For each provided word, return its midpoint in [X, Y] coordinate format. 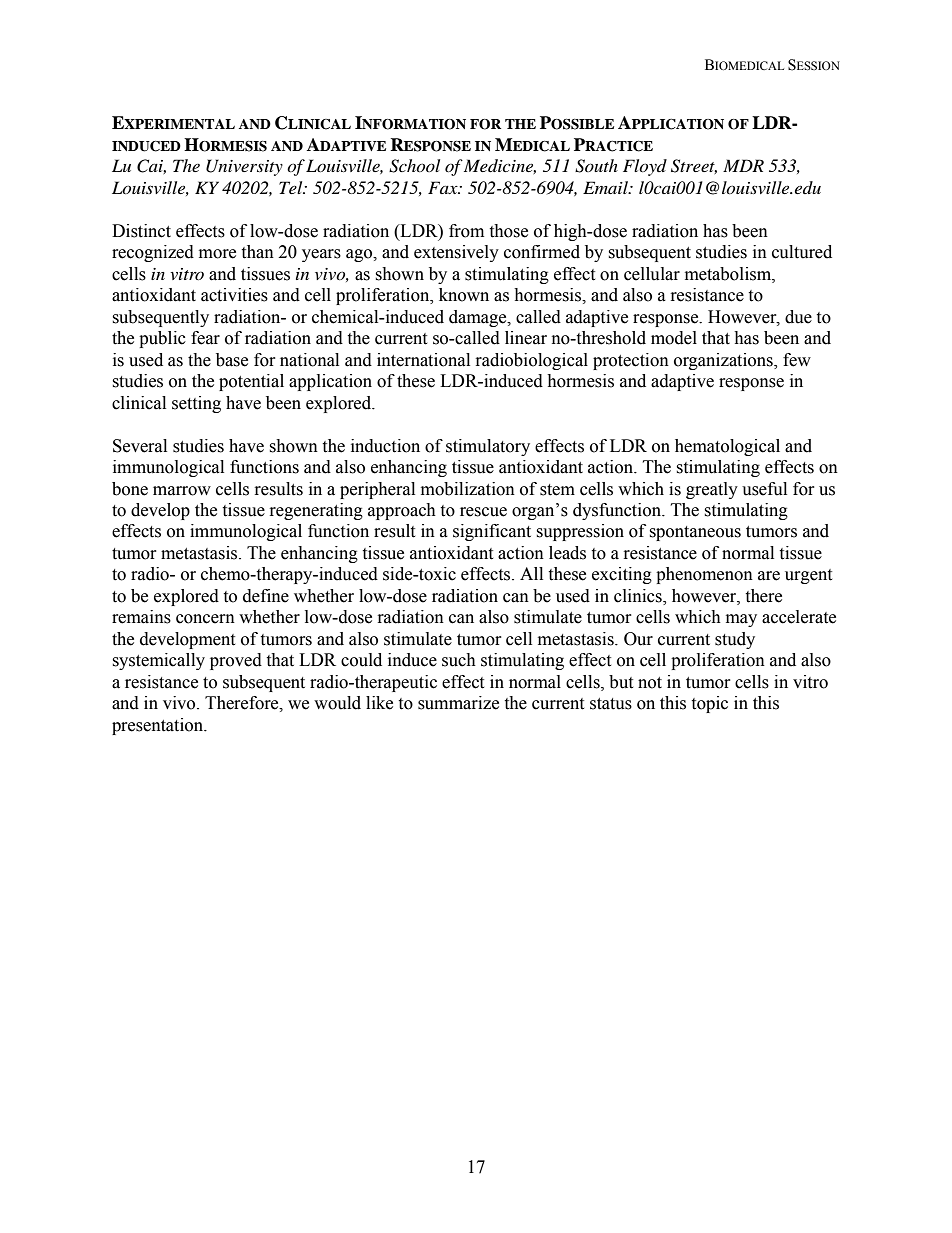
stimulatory [488, 447]
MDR [743, 165]
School [414, 166]
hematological [727, 447]
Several [140, 446]
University [244, 167]
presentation [159, 726]
